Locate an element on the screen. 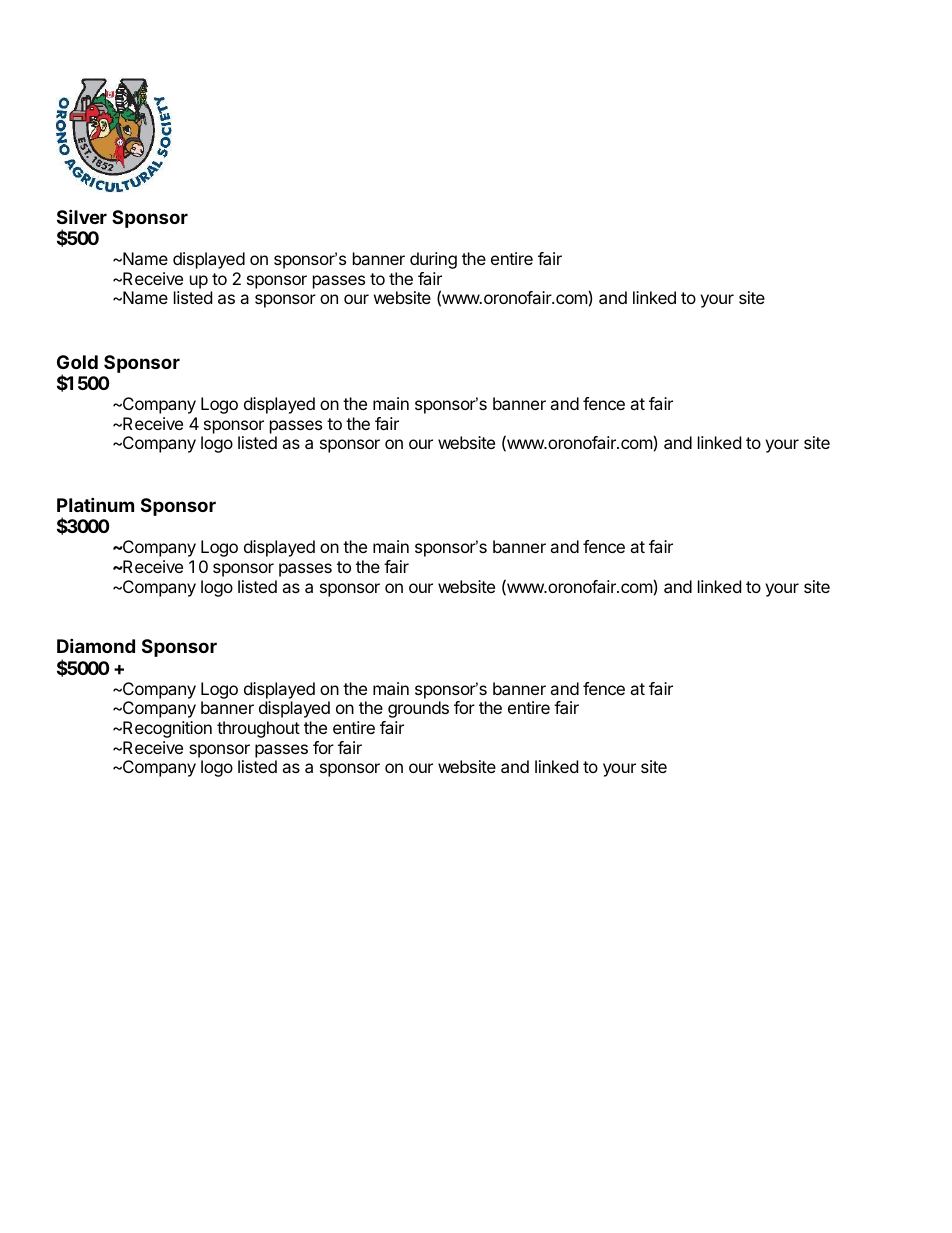 This screenshot has width=952, height=1233. during is located at coordinates (433, 260).
